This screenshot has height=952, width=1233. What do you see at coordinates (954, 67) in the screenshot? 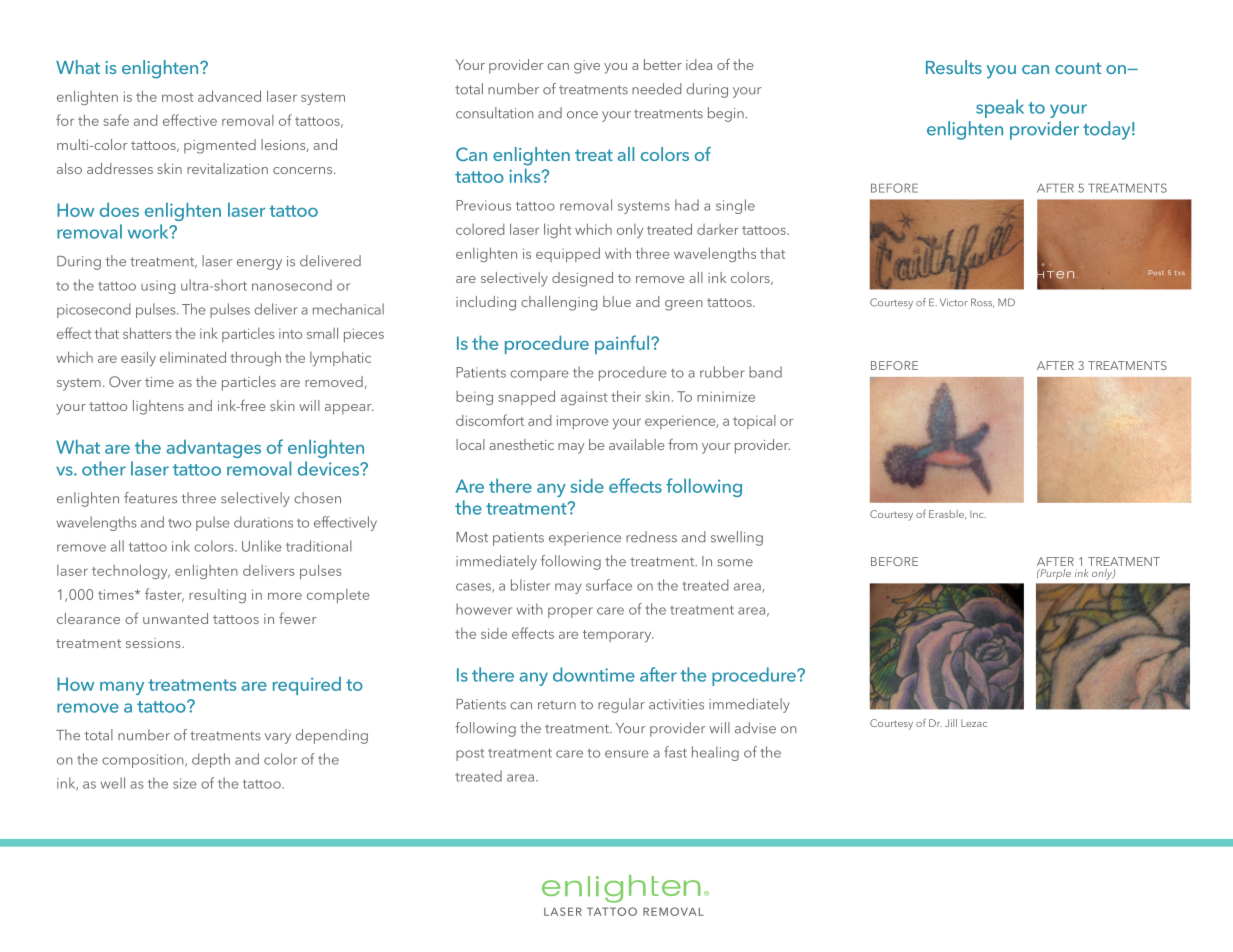
I see `Results` at bounding box center [954, 67].
